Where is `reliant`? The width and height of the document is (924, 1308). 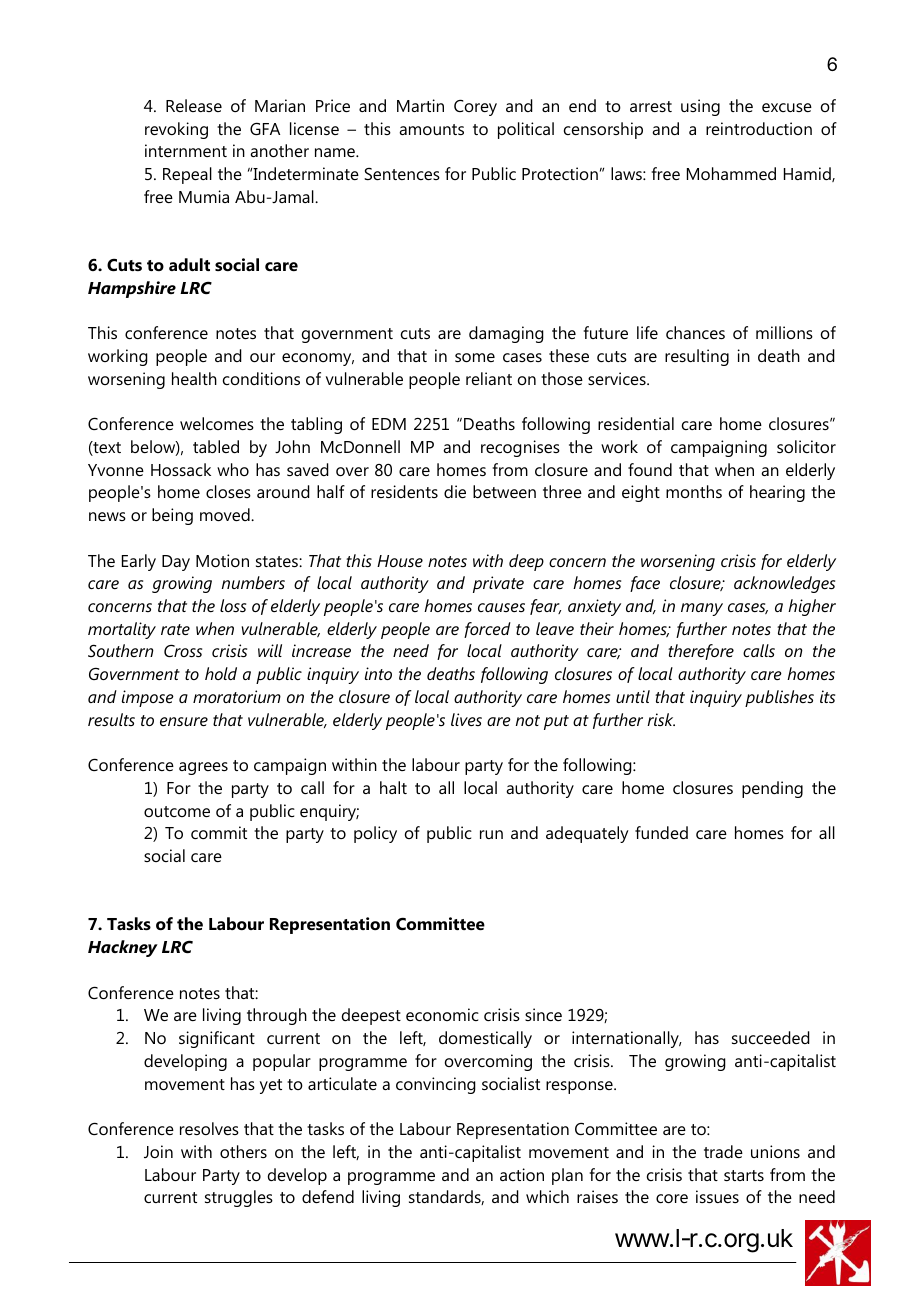
reliant is located at coordinates (489, 378).
